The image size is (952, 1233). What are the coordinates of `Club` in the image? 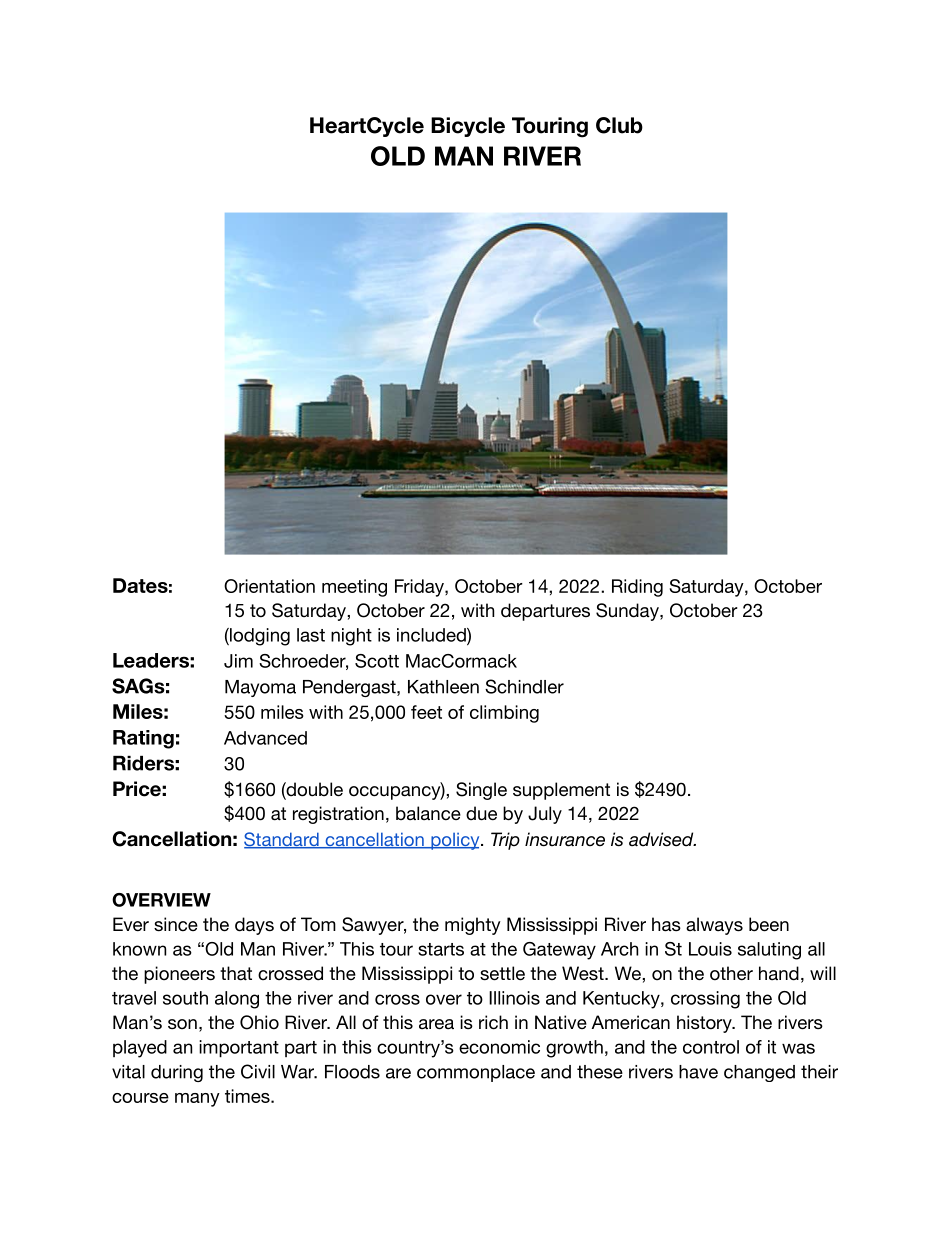 It's located at (619, 125).
